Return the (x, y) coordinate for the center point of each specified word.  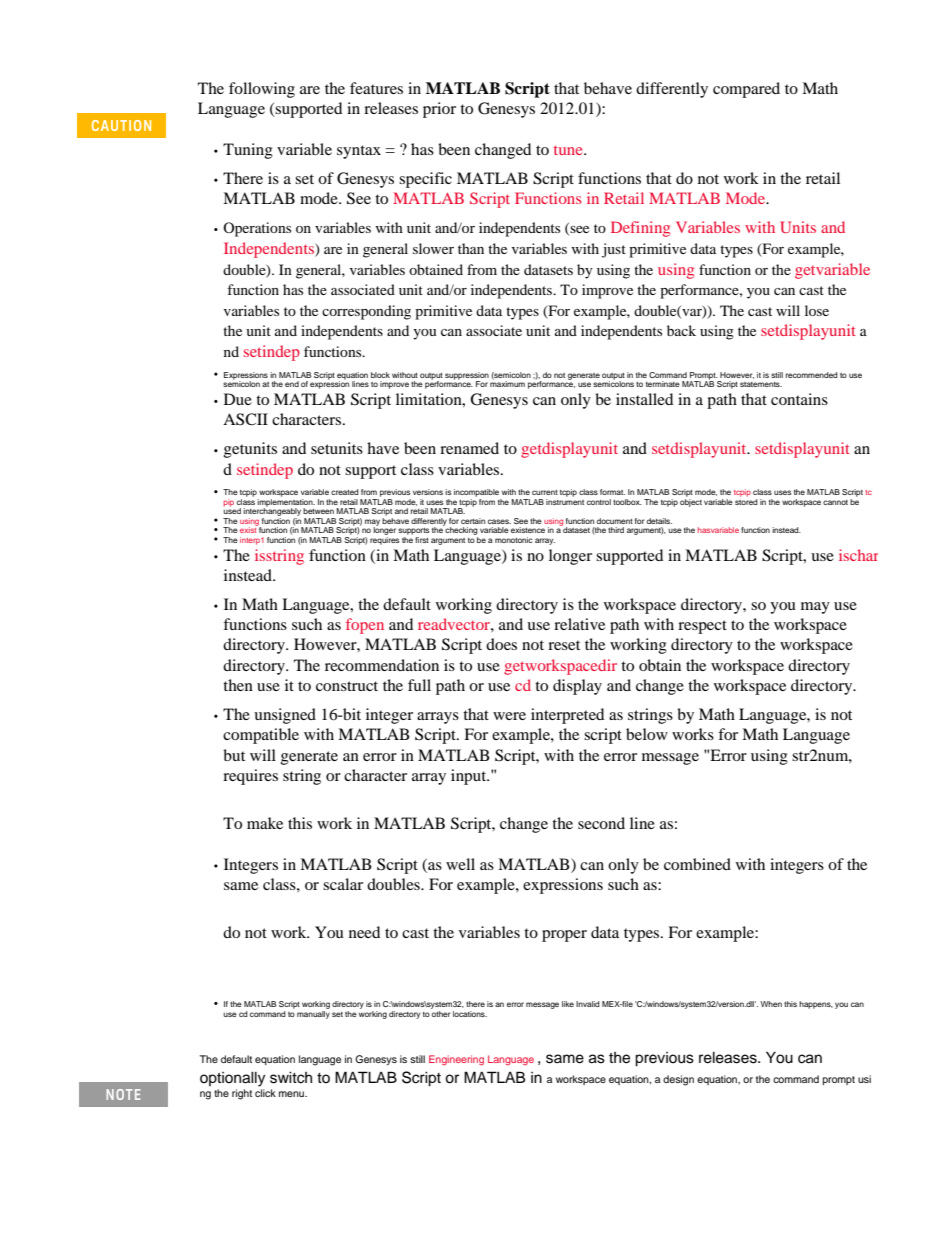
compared (746, 90)
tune (569, 150)
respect (702, 627)
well (460, 864)
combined (697, 864)
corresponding (366, 312)
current (545, 492)
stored (746, 502)
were (509, 716)
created (345, 492)
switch (291, 1078)
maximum (507, 383)
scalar (343, 884)
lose (817, 310)
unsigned (285, 716)
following (262, 90)
